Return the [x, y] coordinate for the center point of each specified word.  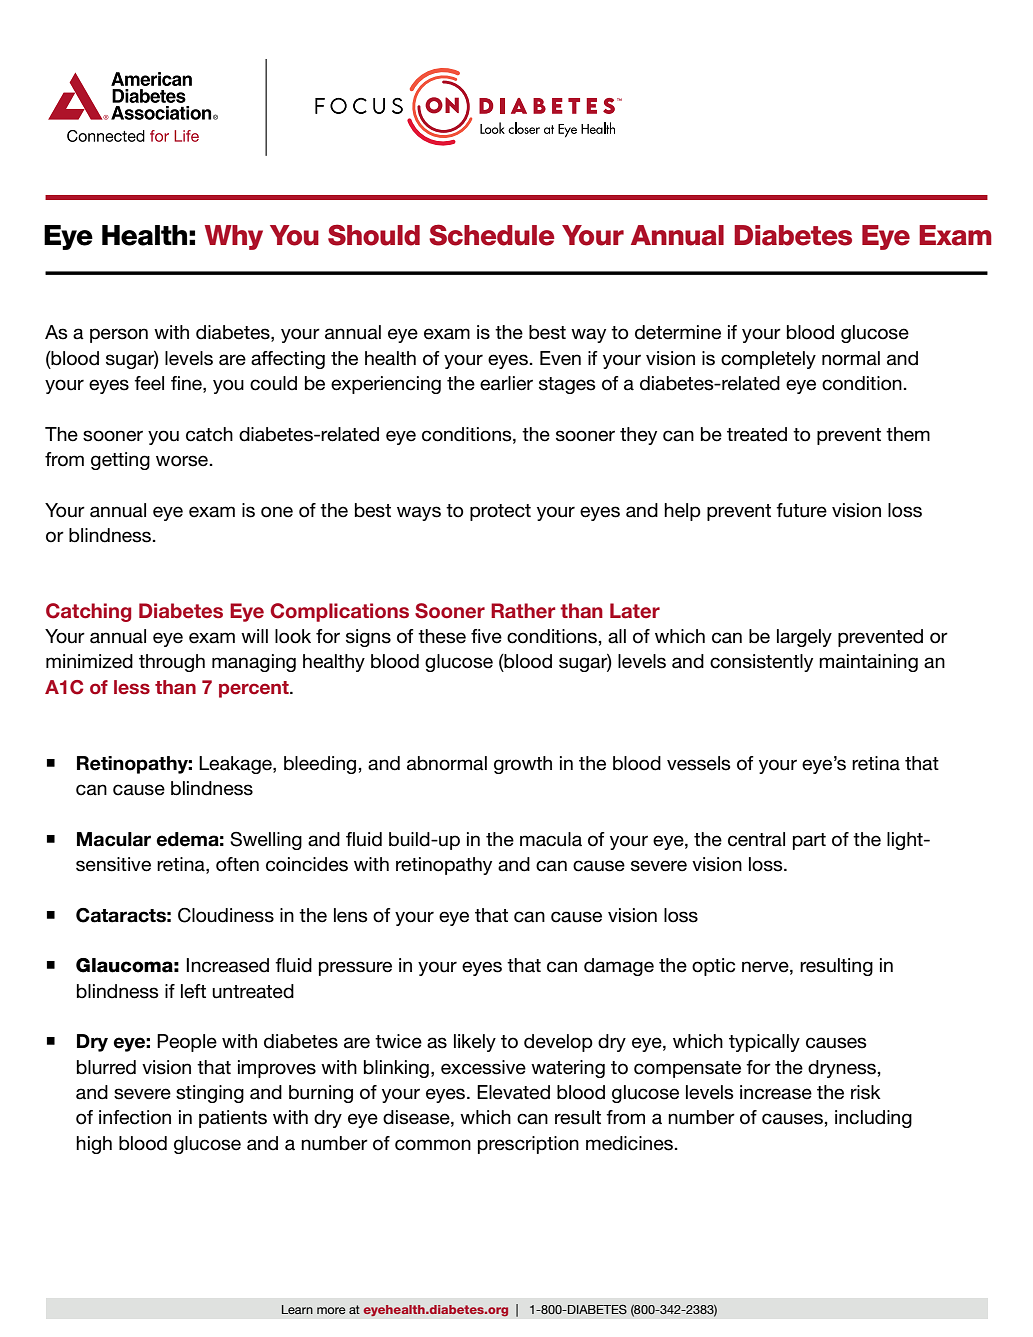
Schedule [492, 235]
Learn [297, 1309]
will [254, 636]
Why [234, 237]
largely [804, 638]
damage [619, 967]
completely [768, 360]
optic [713, 967]
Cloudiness [226, 915]
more [331, 1310]
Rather [523, 611]
